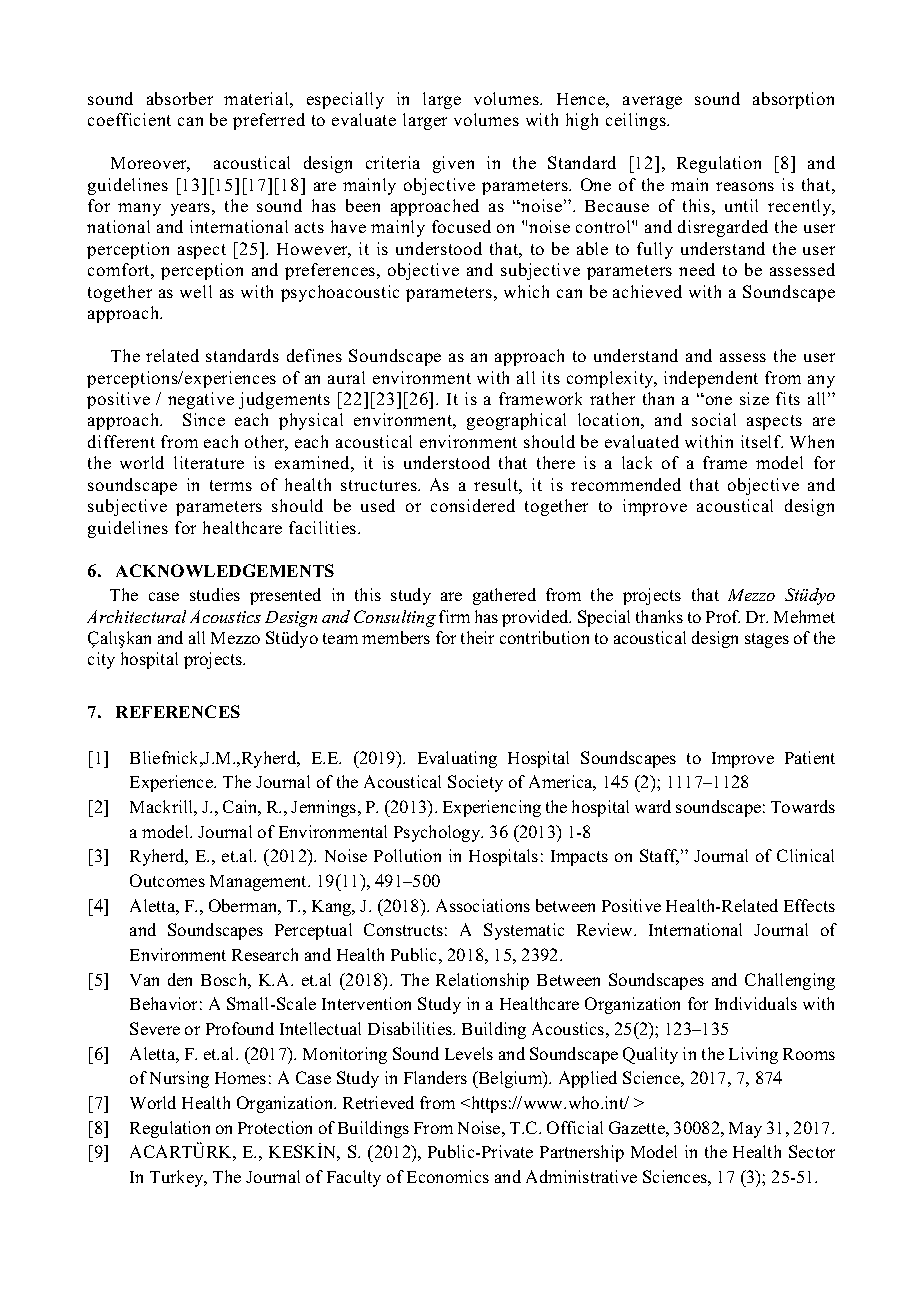  I want to click on given, so click(453, 164).
